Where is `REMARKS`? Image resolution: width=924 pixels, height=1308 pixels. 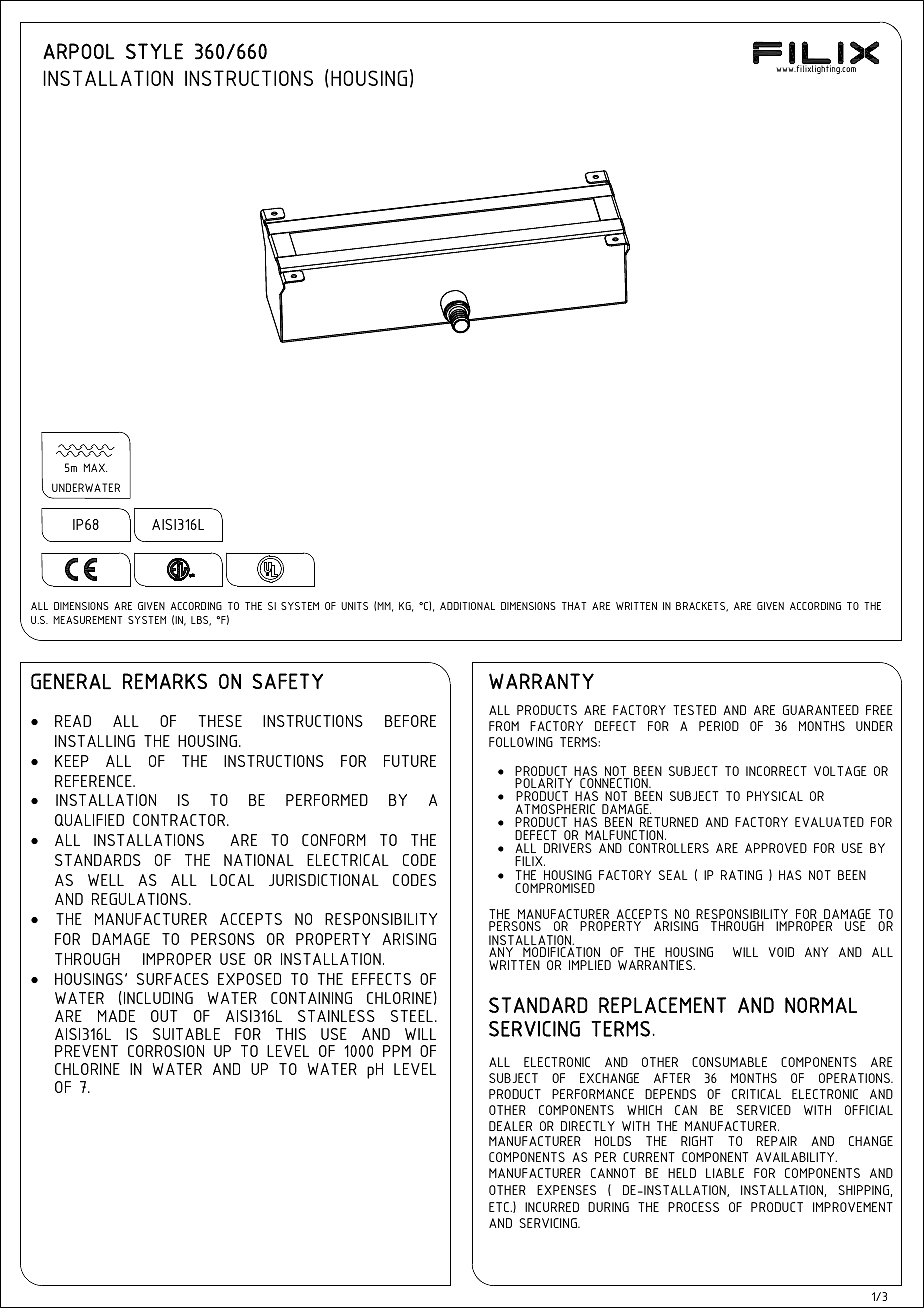
REMARKS is located at coordinates (165, 681).
